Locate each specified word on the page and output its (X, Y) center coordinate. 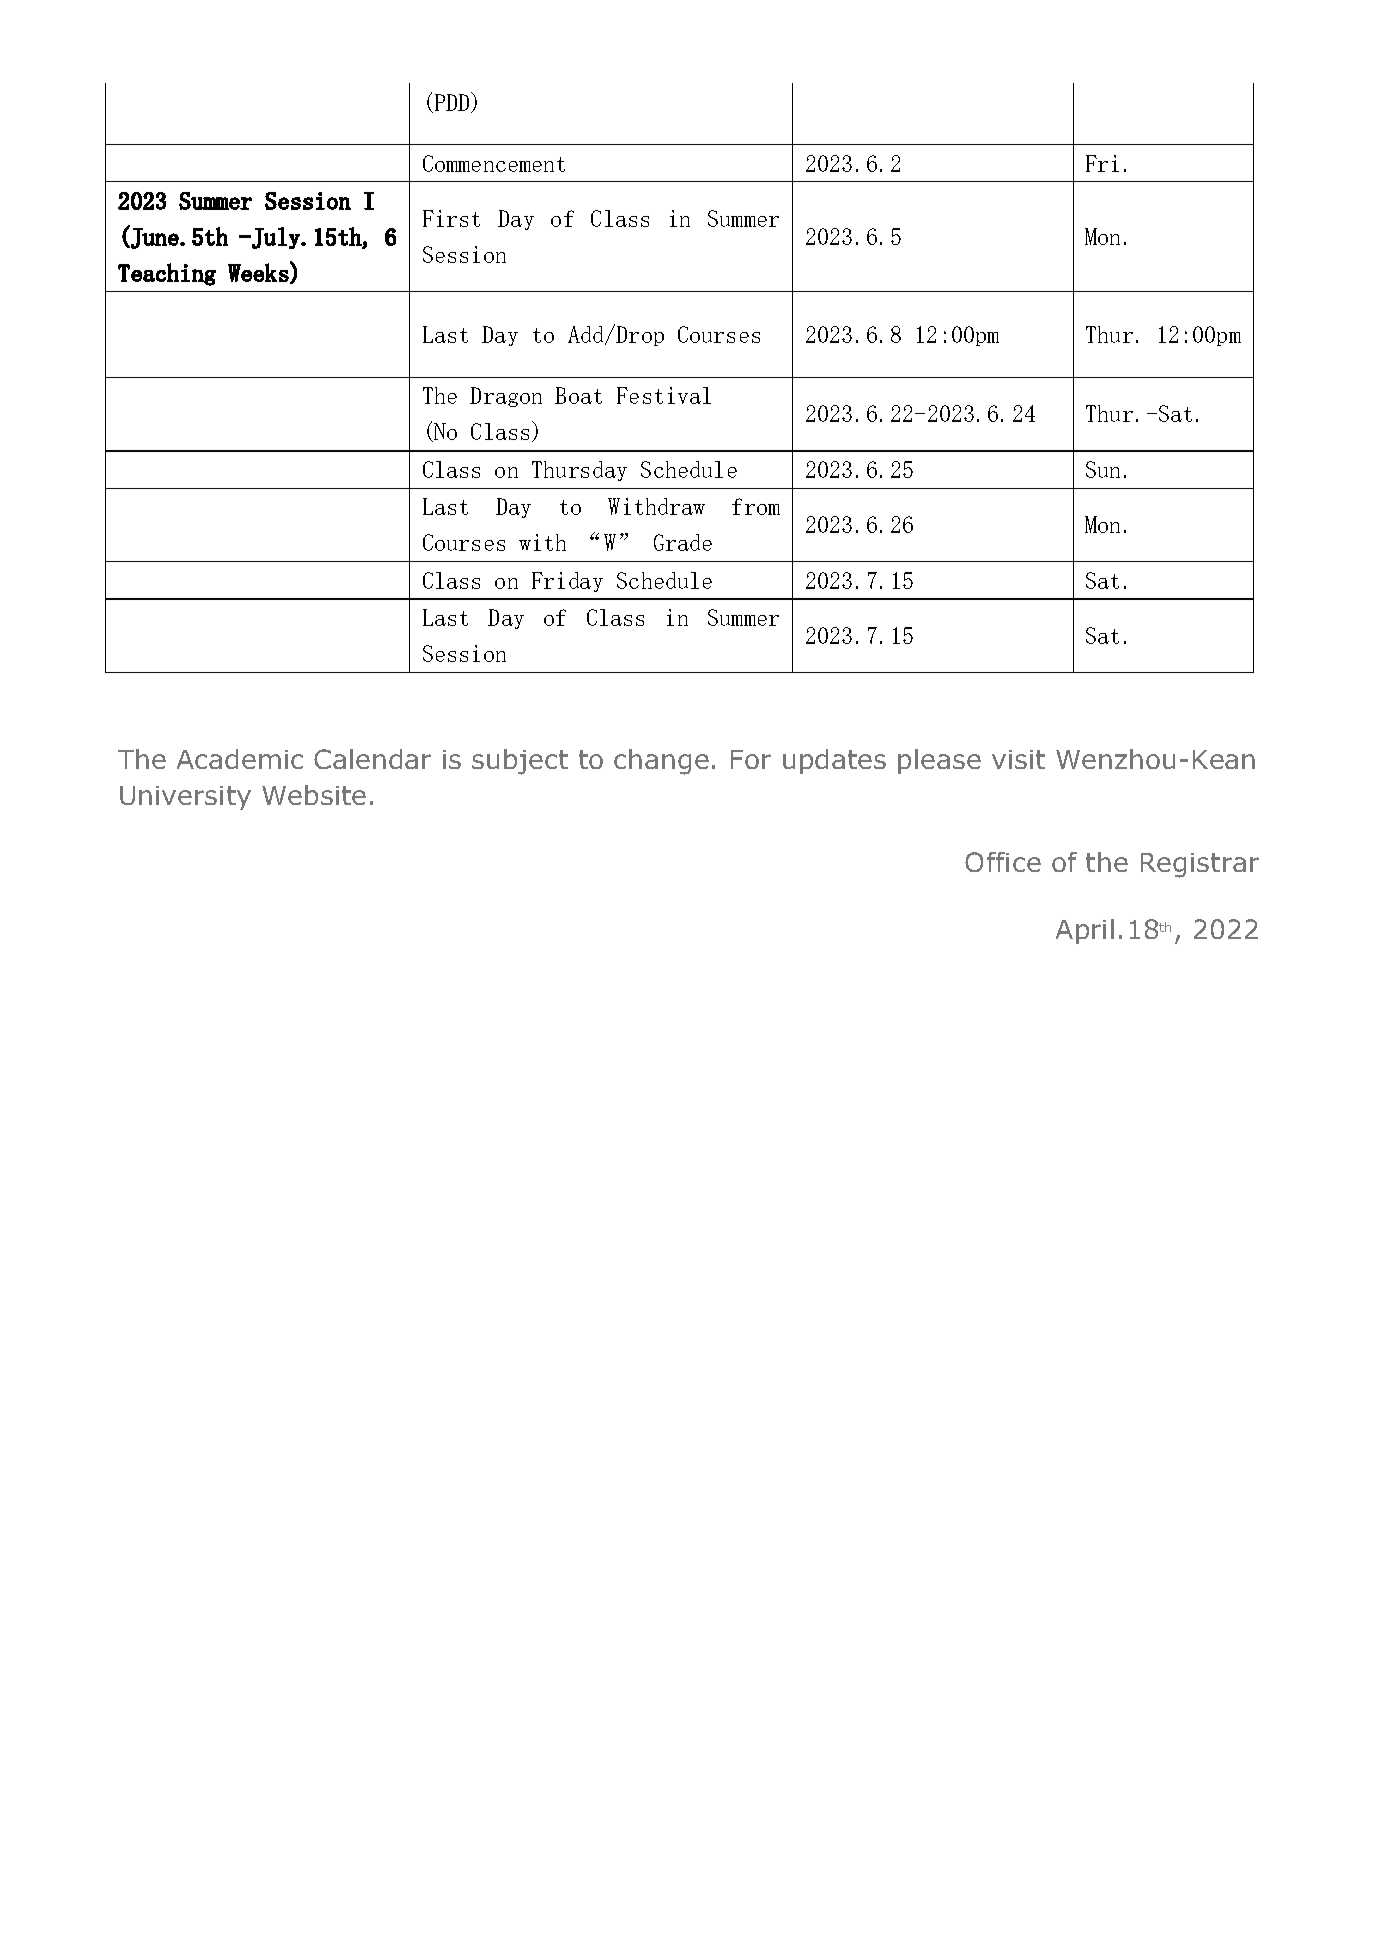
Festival (664, 395)
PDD (453, 102)
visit (1018, 759)
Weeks (258, 272)
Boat (578, 395)
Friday (567, 582)
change (661, 762)
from (756, 506)
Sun (1103, 469)
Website (314, 795)
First (451, 218)
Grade (683, 542)
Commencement (494, 163)
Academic (240, 759)
